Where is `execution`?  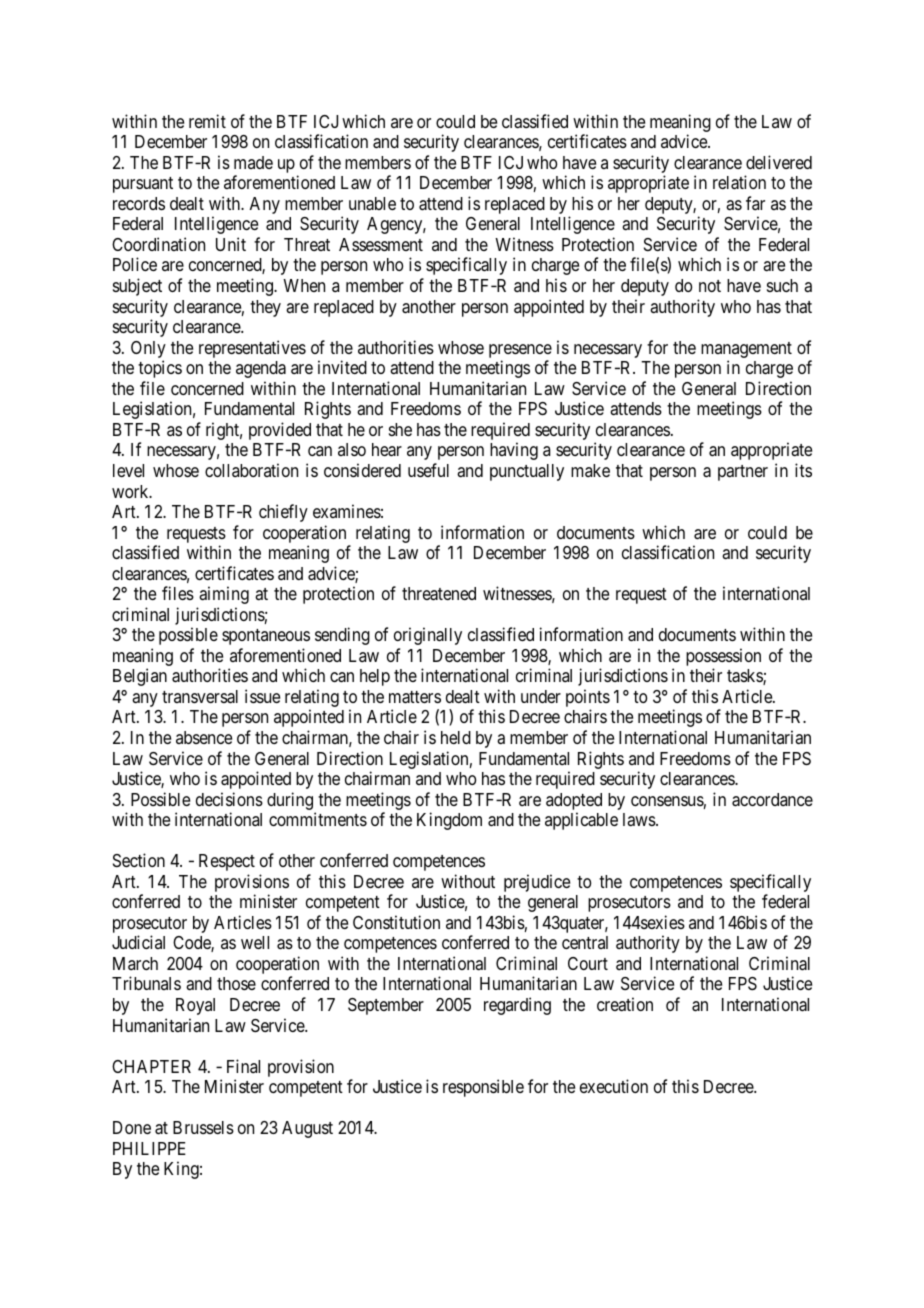 execution is located at coordinates (614, 1086).
